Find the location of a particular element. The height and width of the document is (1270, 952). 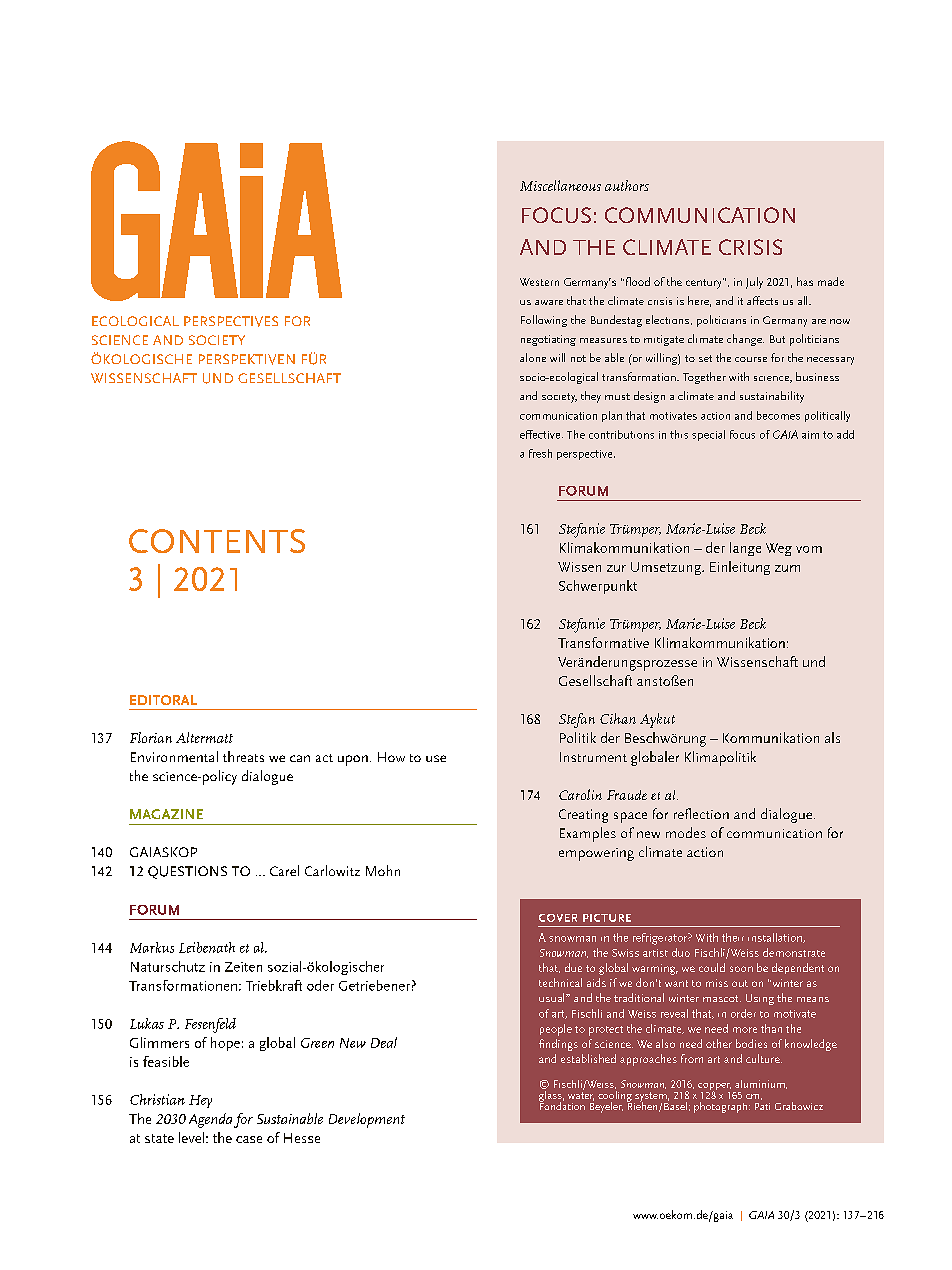

COVER is located at coordinates (558, 918).
